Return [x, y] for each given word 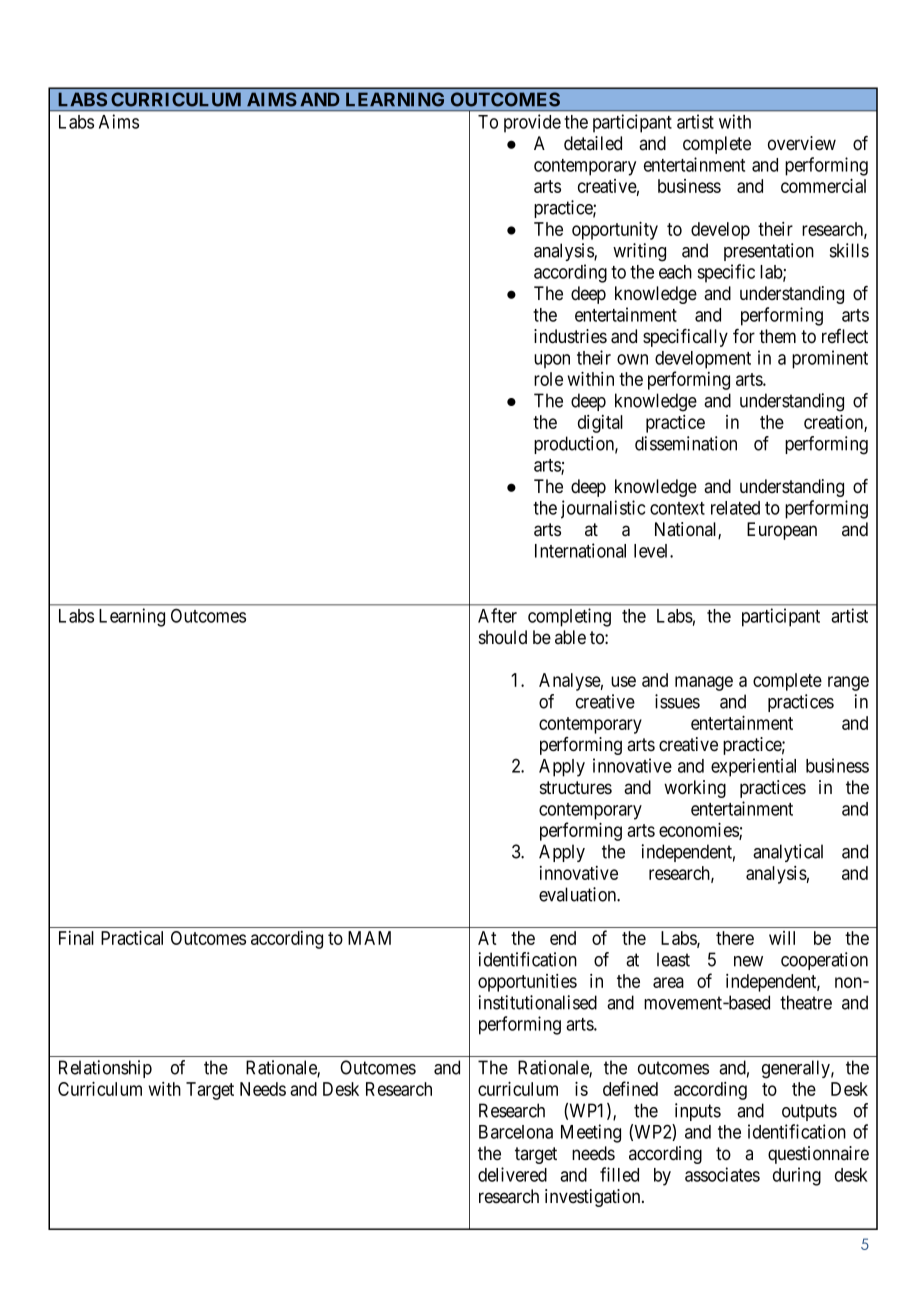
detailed [593, 143]
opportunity [615, 230]
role [548, 379]
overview [802, 143]
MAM [369, 938]
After [497, 615]
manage [704, 683]
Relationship [105, 1069]
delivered [512, 1174]
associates [722, 1174]
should [503, 637]
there [735, 938]
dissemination [686, 443]
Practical [132, 937]
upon [552, 361]
